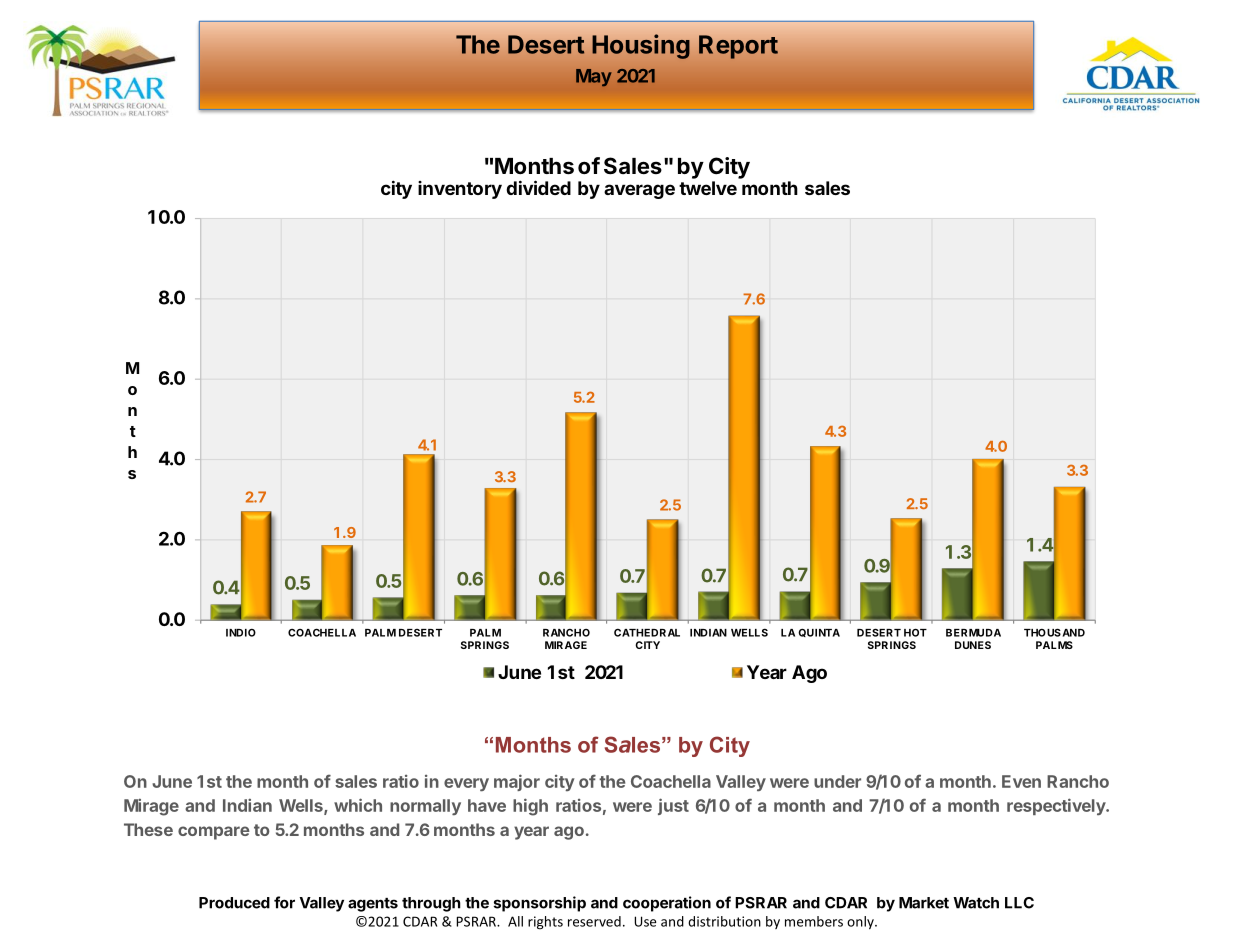  I want to click on inventory, so click(460, 190).
